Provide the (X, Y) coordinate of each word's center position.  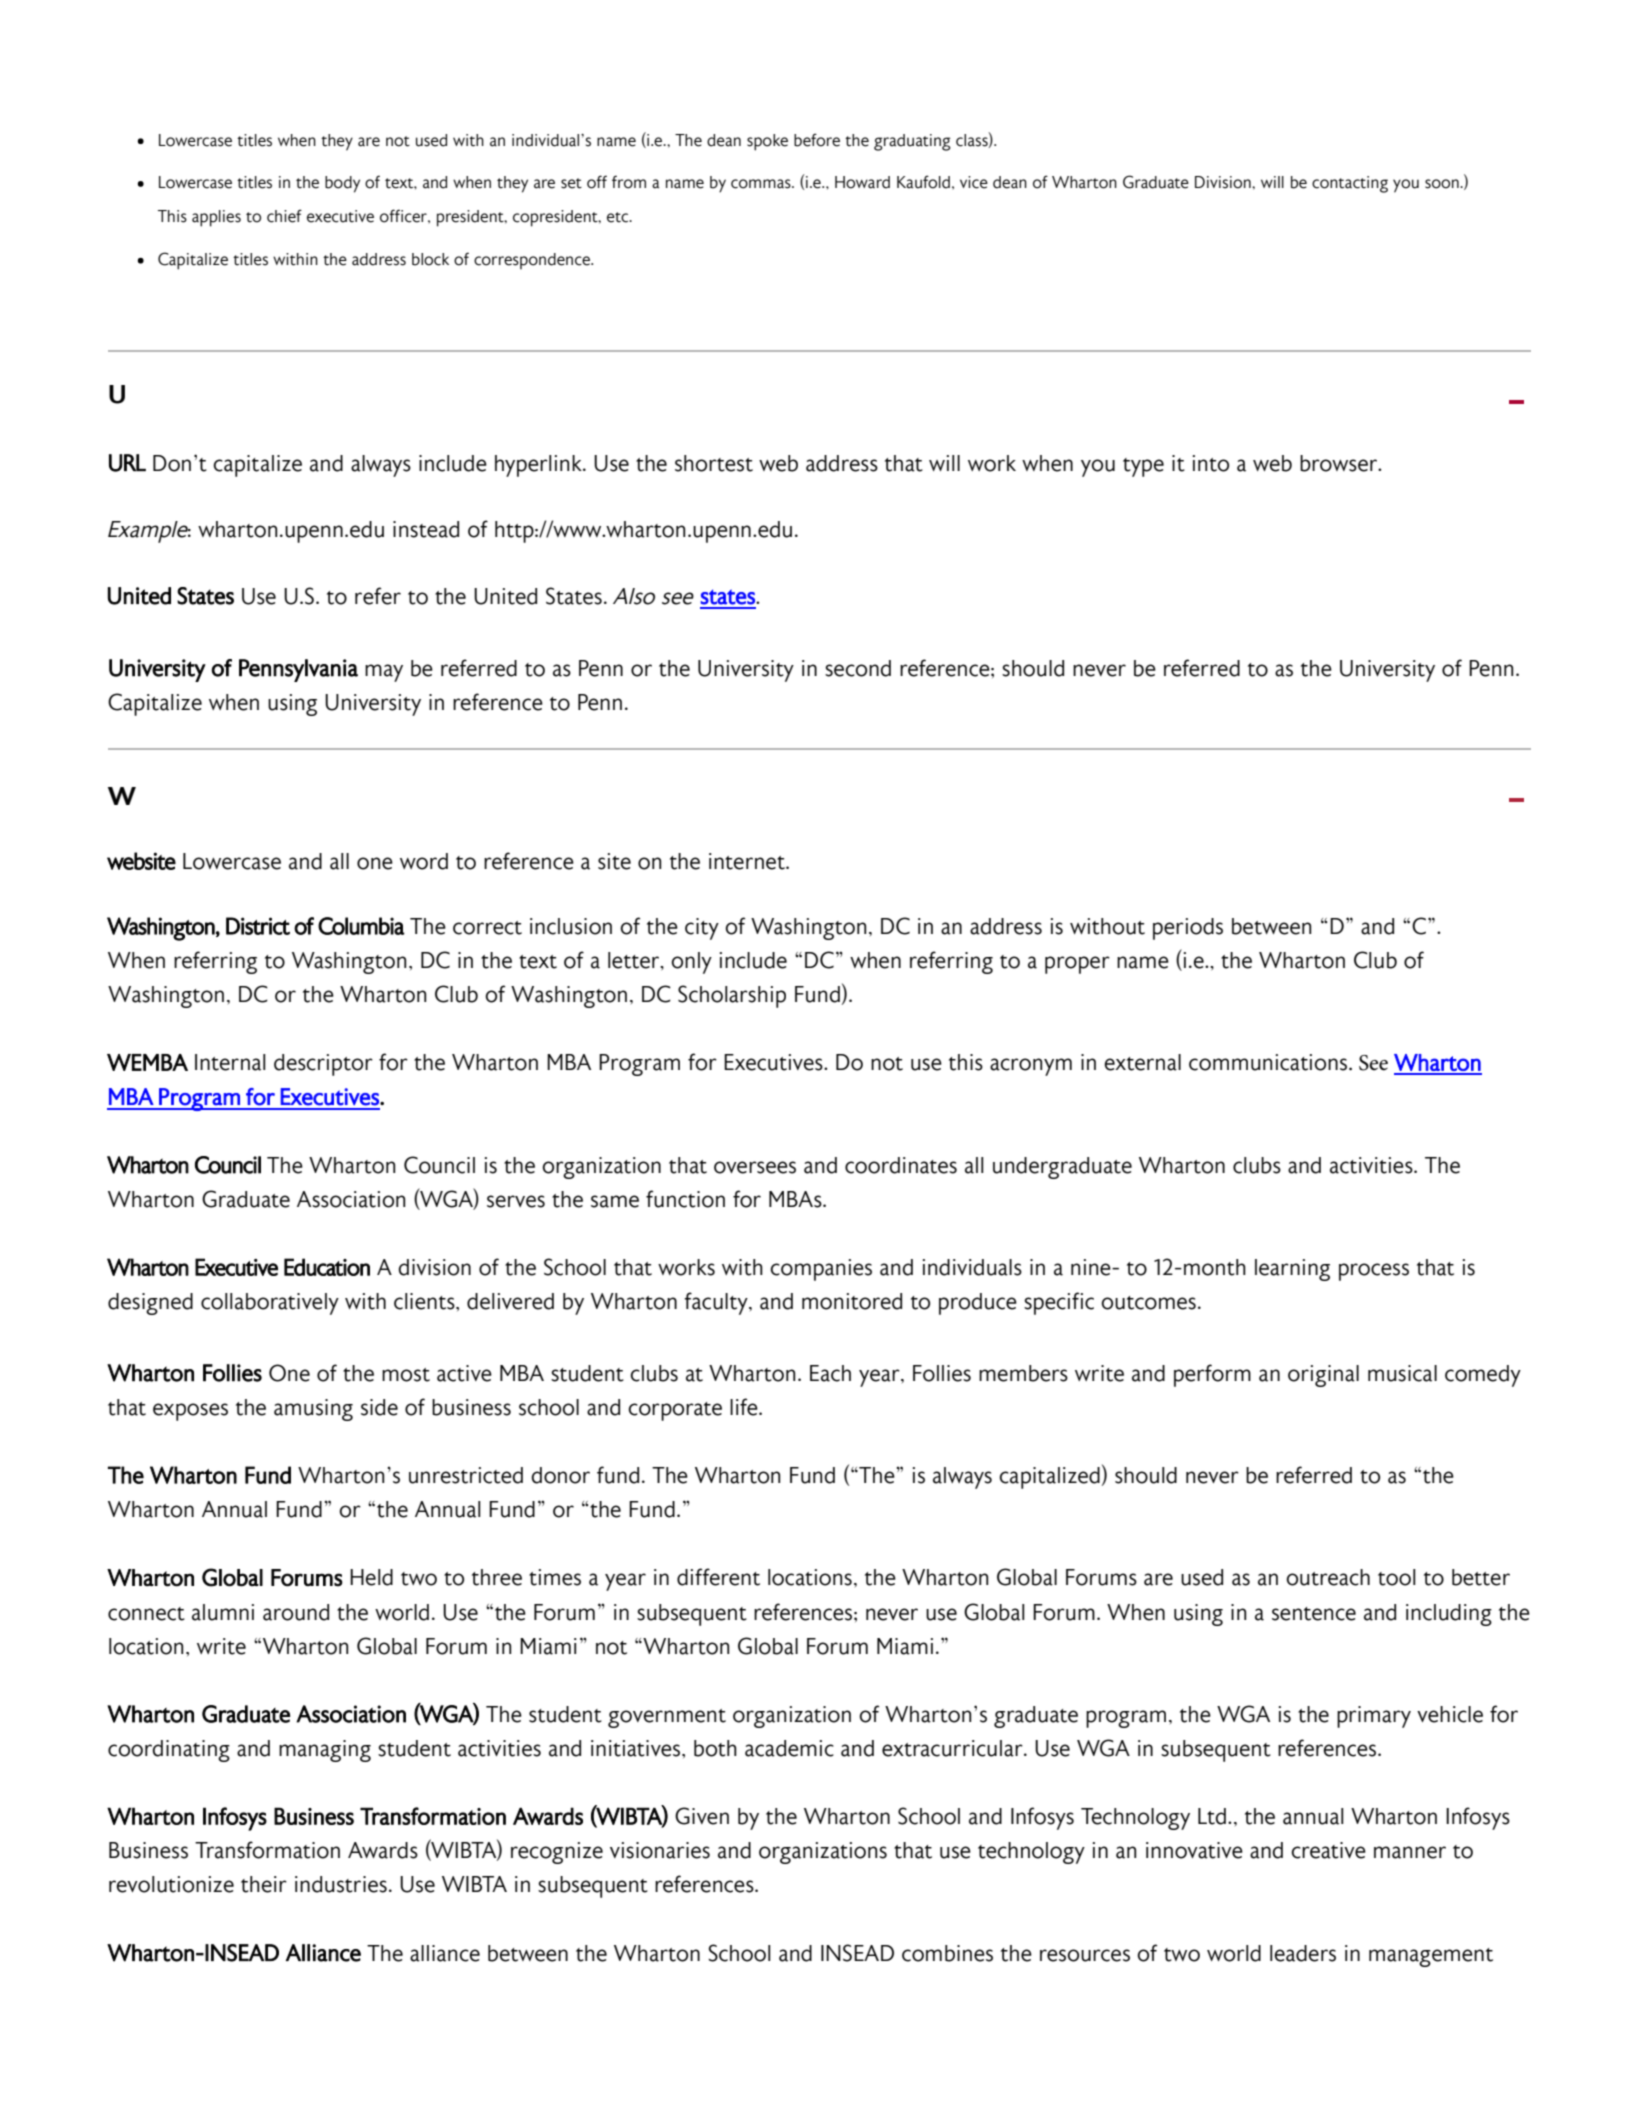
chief (284, 216)
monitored (852, 1301)
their (264, 1884)
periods (1188, 929)
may (384, 673)
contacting (1350, 184)
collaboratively (270, 1304)
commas (762, 184)
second (858, 668)
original (1323, 1376)
